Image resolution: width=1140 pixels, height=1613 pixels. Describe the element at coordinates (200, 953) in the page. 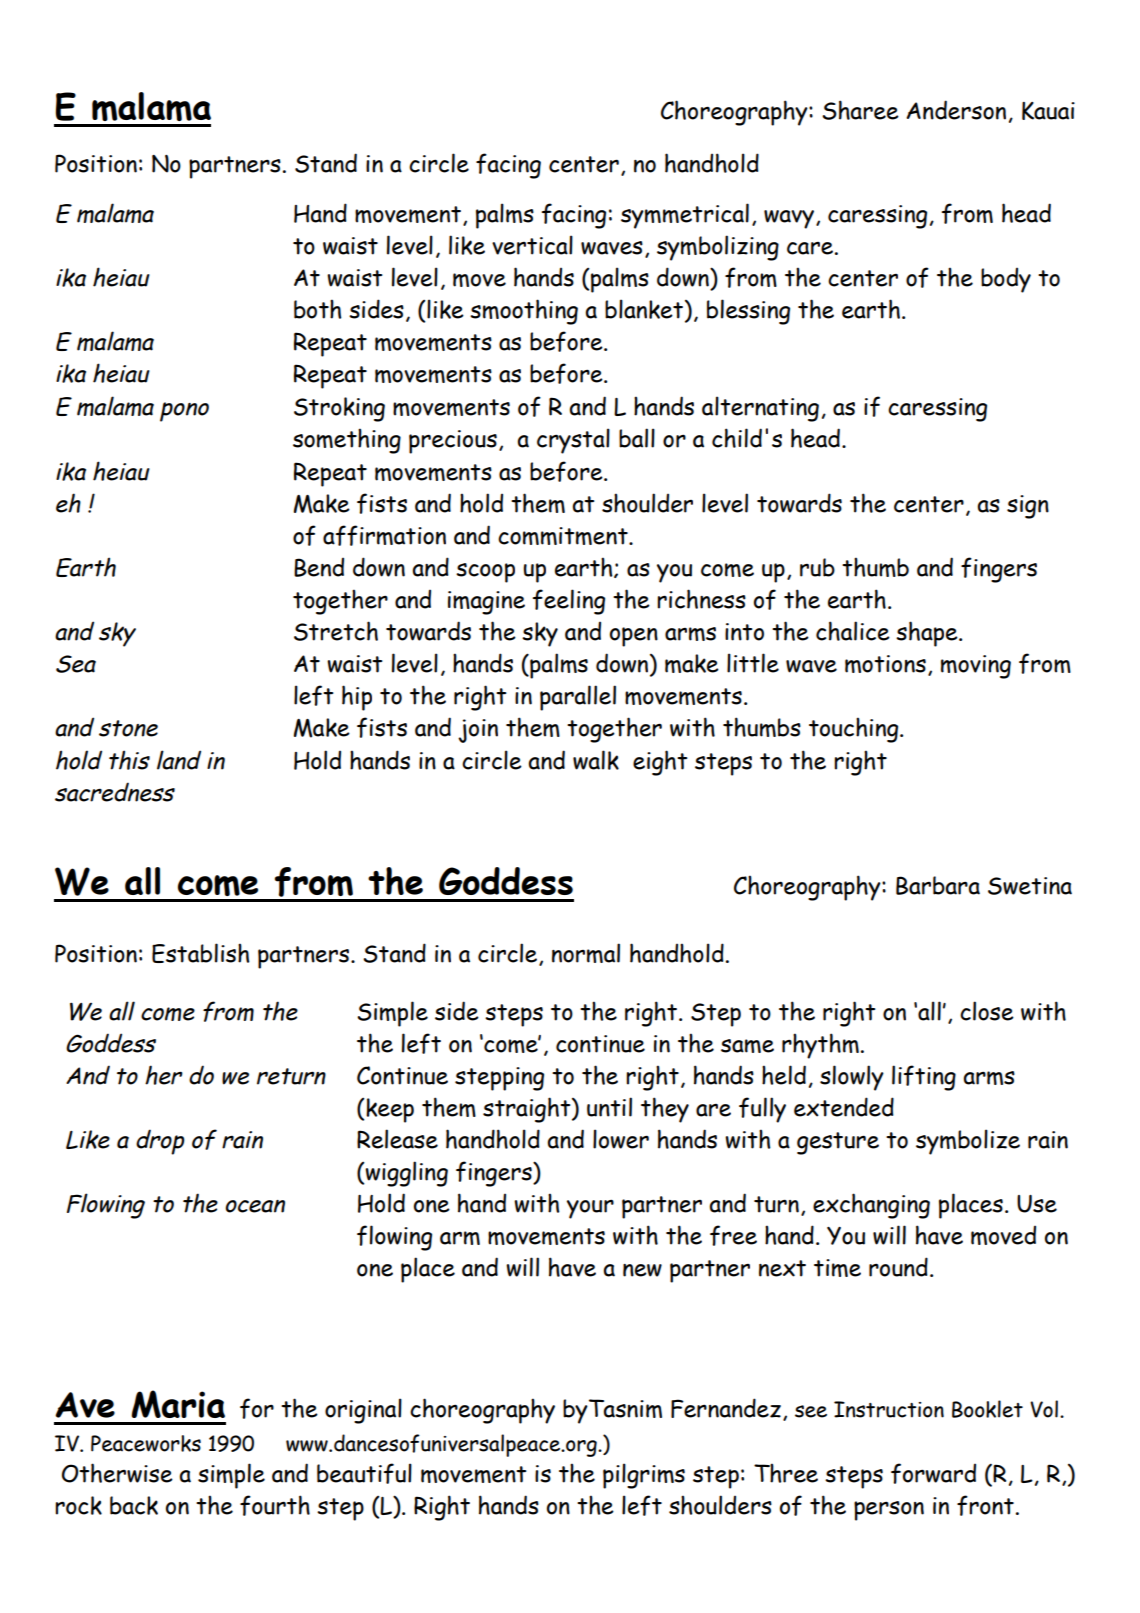

I see `Establish` at that location.
